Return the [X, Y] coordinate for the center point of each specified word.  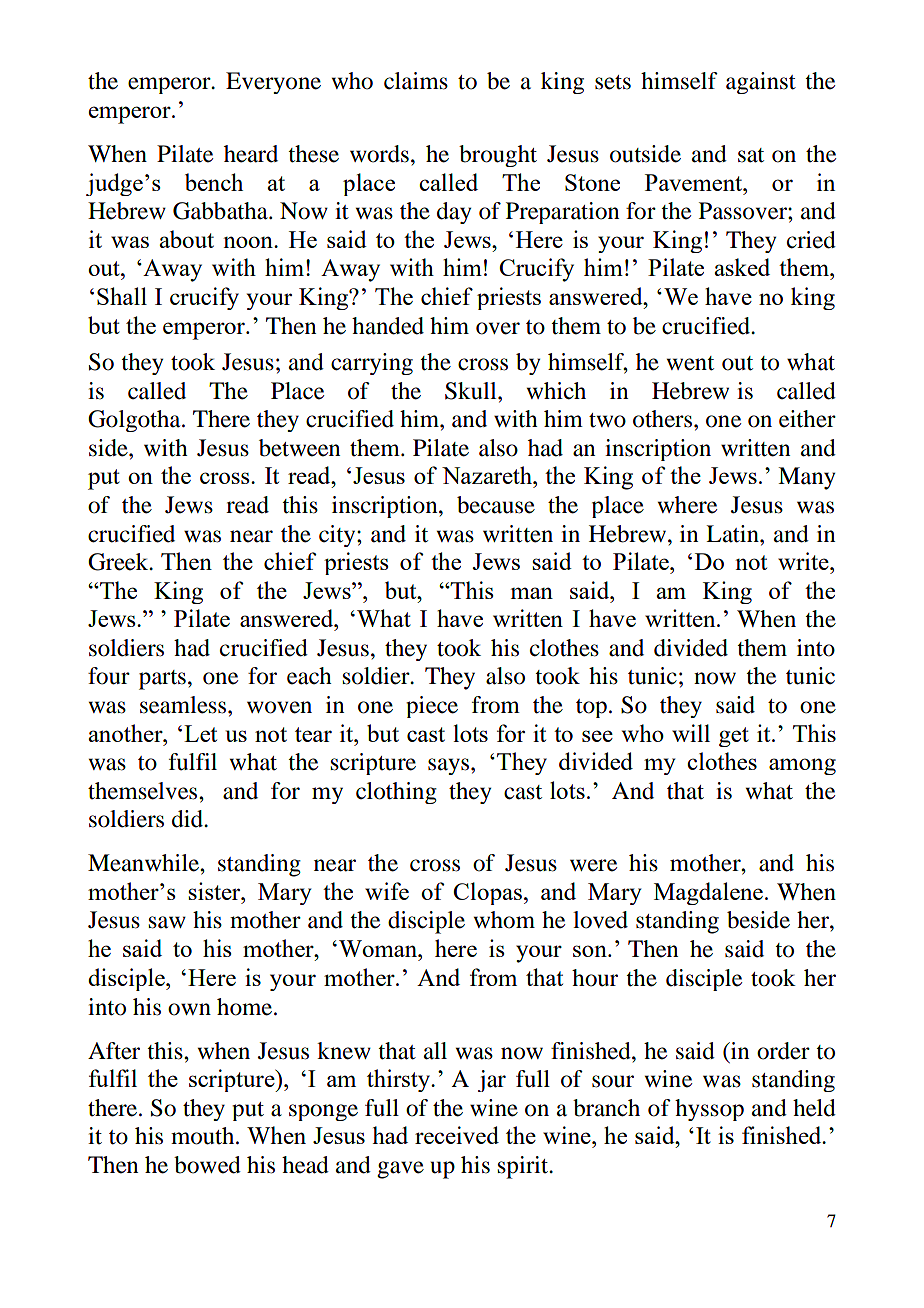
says [450, 766]
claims [416, 81]
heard [251, 154]
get [734, 737]
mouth [204, 1136]
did [189, 819]
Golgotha [135, 421]
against [761, 83]
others [664, 419]
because [496, 505]
